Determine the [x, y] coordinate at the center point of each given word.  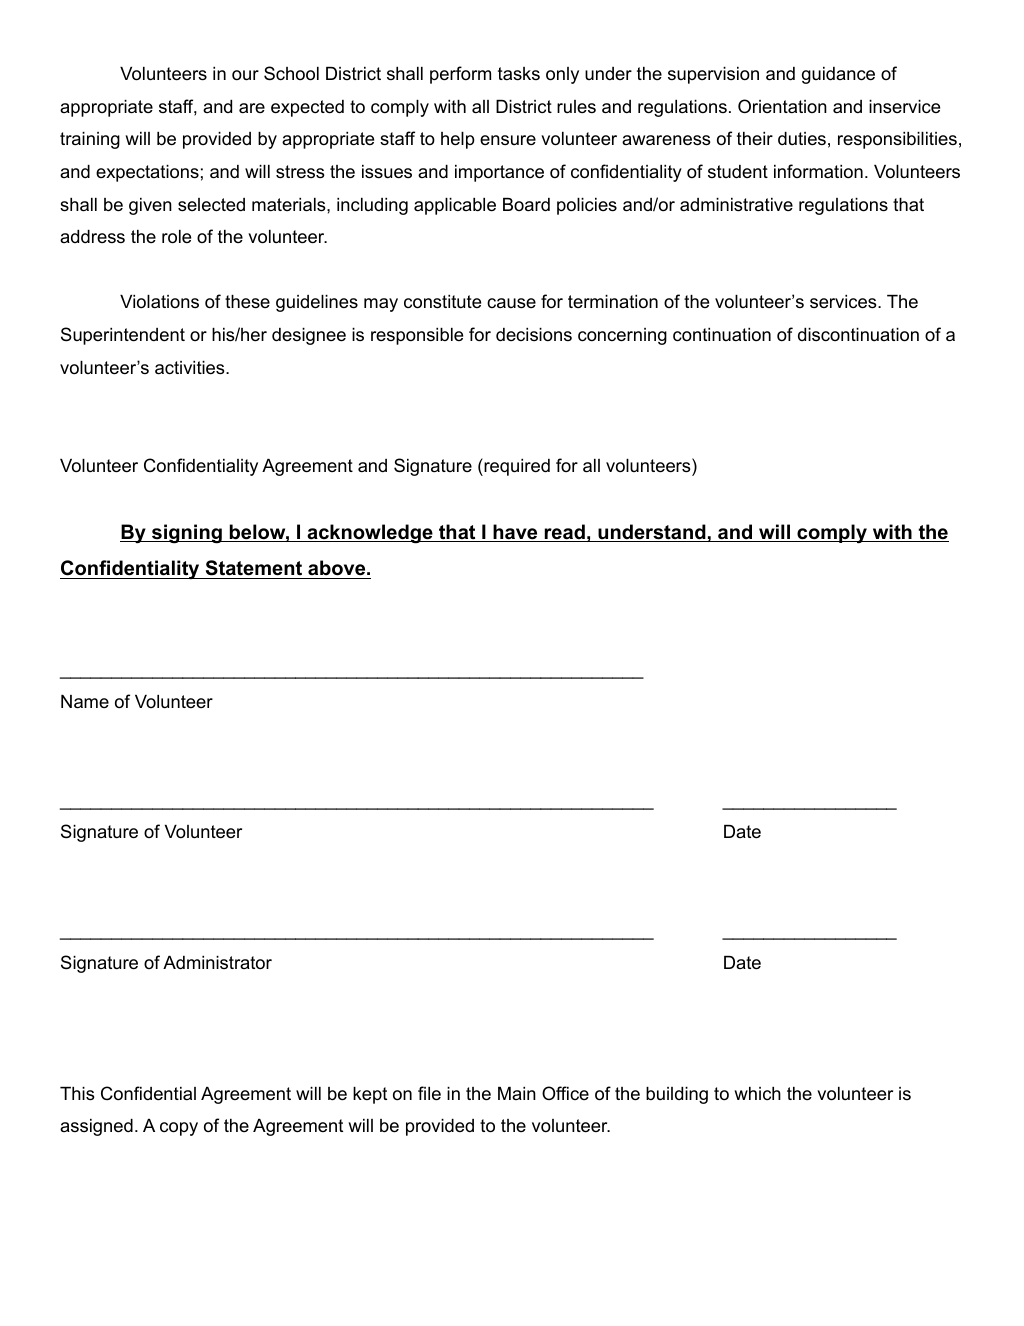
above [336, 568]
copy [179, 1129]
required [516, 467]
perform [460, 75]
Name [85, 702]
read [564, 533]
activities [191, 368]
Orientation [782, 106]
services [844, 302]
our [245, 75]
